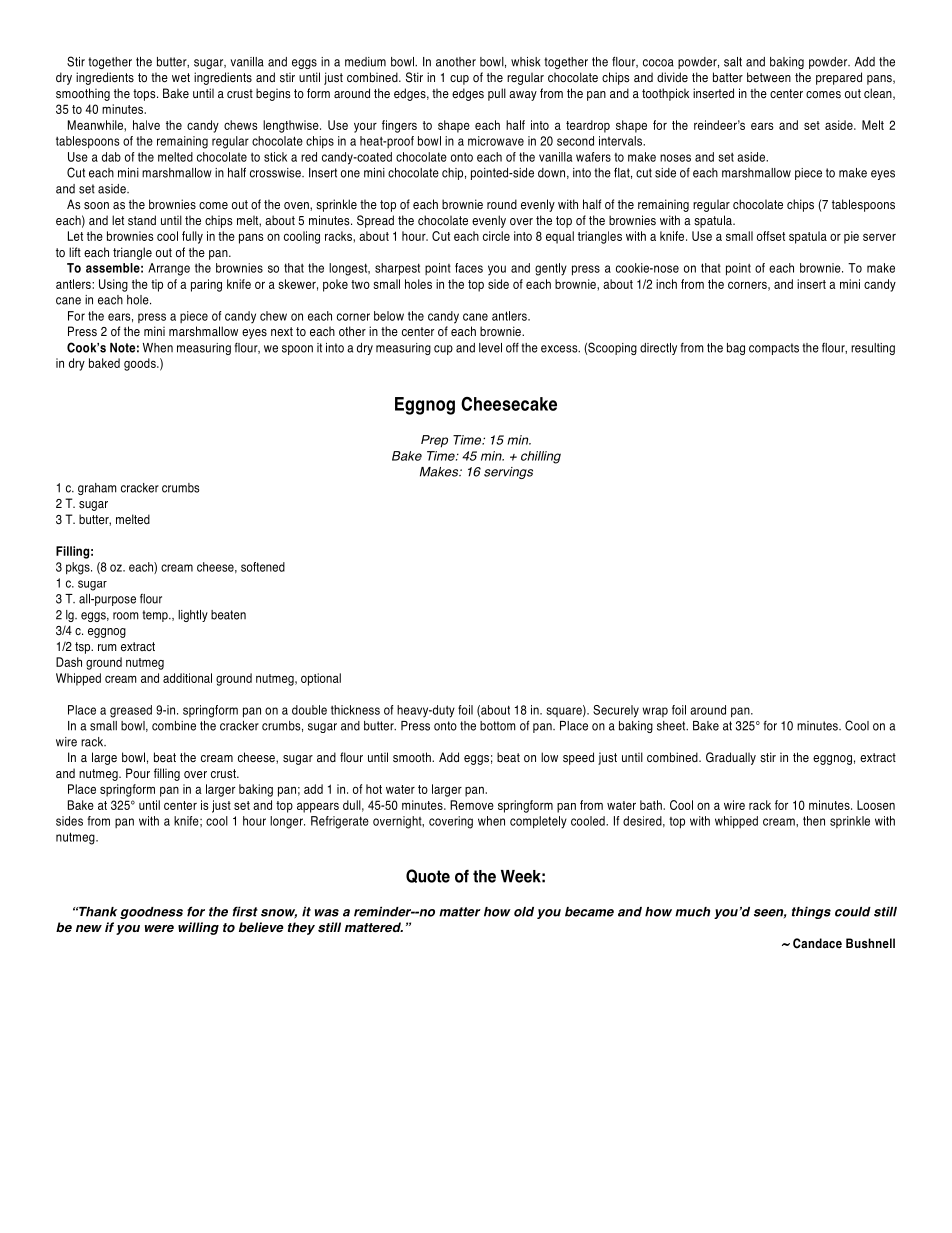 The image size is (952, 1233). Describe the element at coordinates (157, 285) in the screenshot. I see `tip` at that location.
